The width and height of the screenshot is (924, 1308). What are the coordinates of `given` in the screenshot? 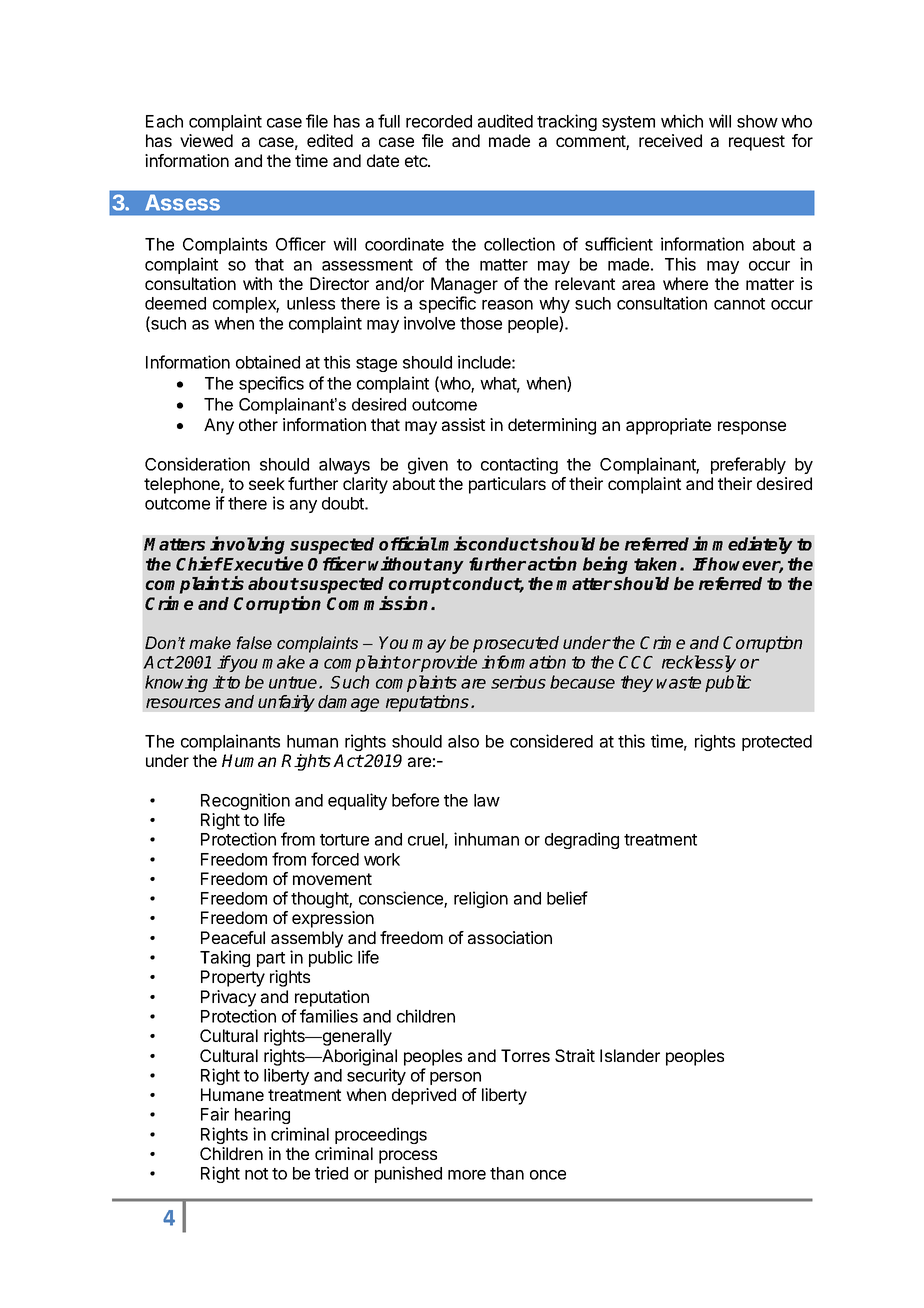 It's located at (428, 465).
